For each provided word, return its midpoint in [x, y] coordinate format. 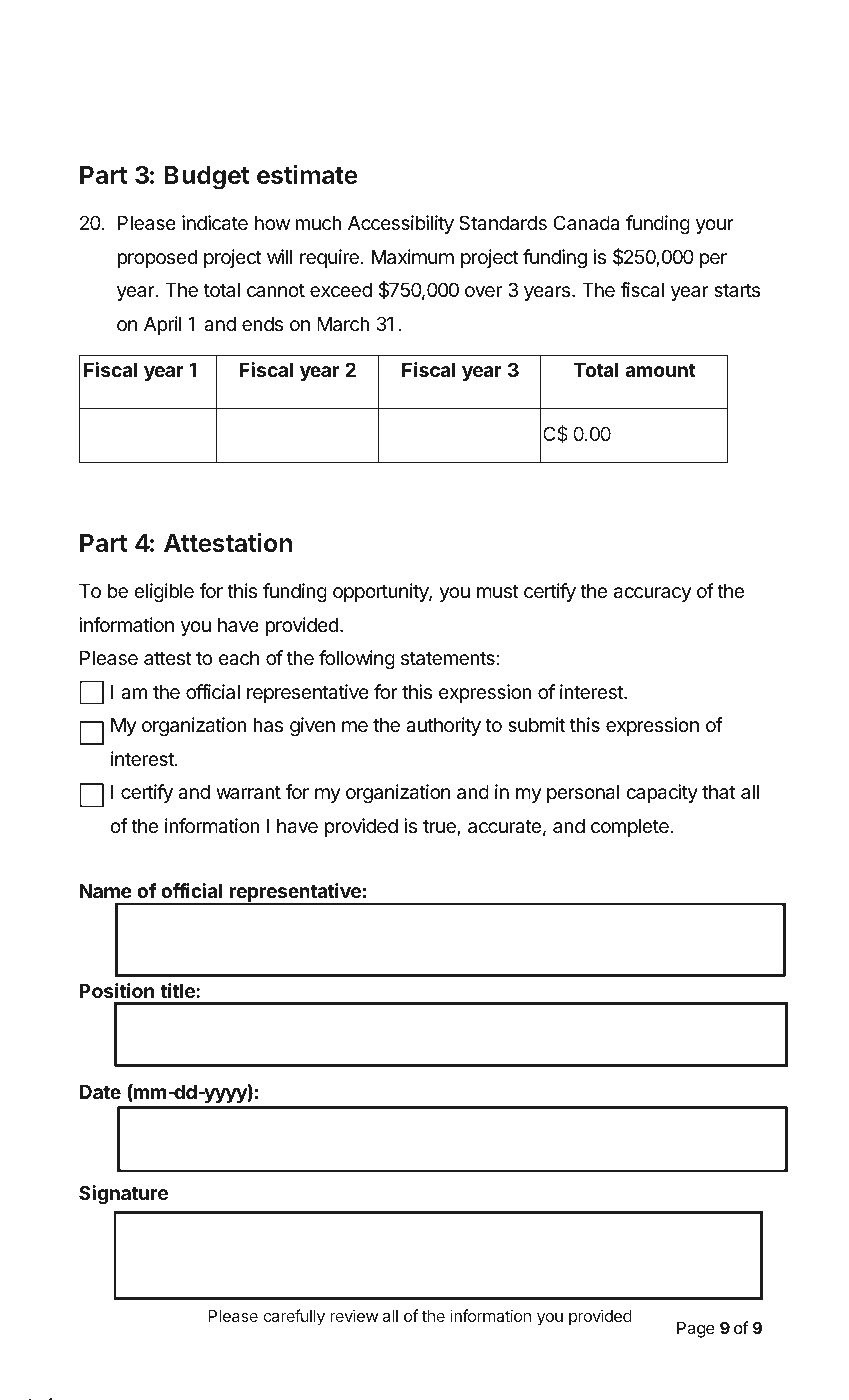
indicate [215, 223]
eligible [164, 592]
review [354, 1315]
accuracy [653, 594]
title [178, 990]
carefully [294, 1317]
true [440, 828]
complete [631, 828]
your [715, 226]
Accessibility [401, 224]
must [498, 591]
